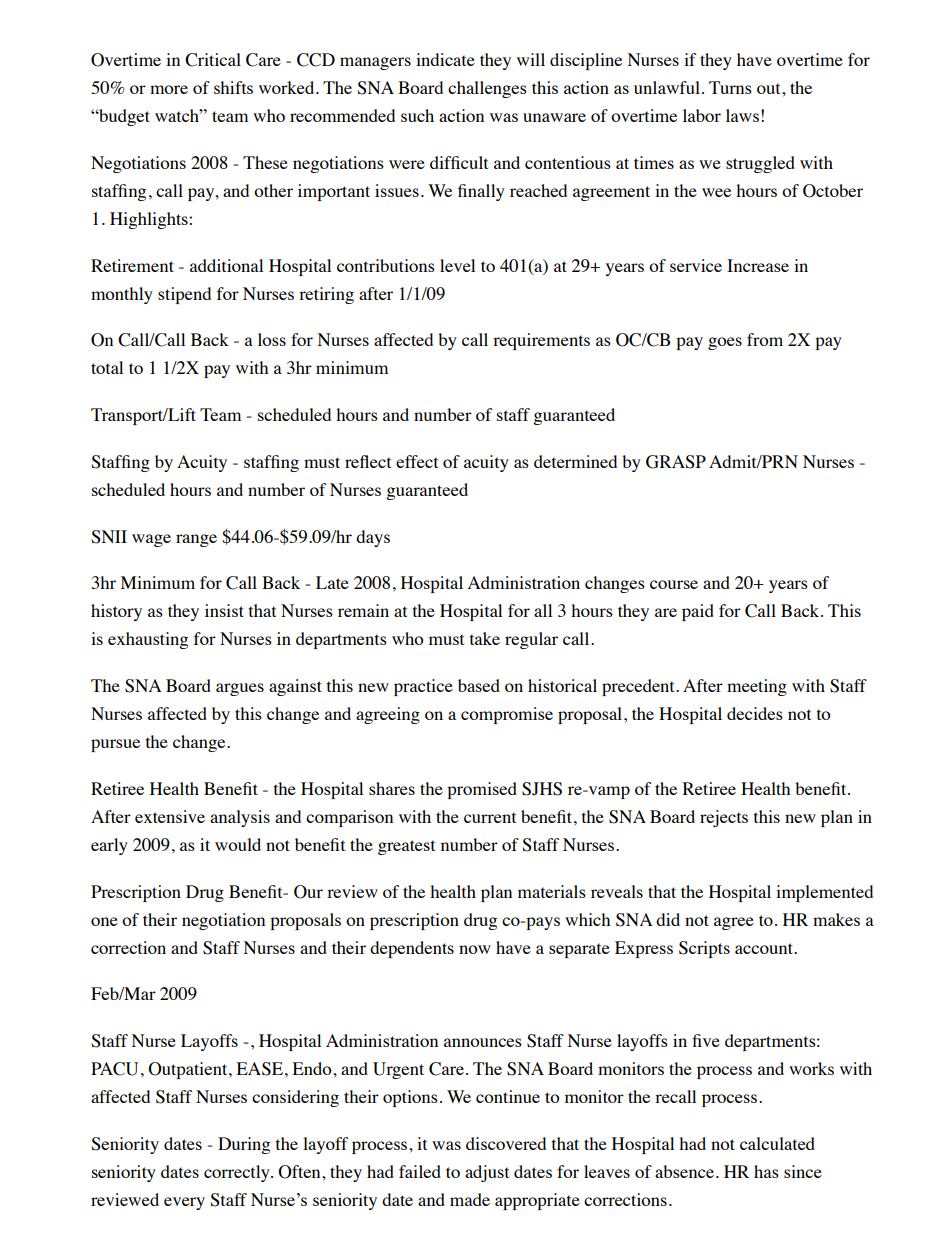 The height and width of the image is (1233, 952). Describe the element at coordinates (169, 89) in the image. I see `more` at that location.
